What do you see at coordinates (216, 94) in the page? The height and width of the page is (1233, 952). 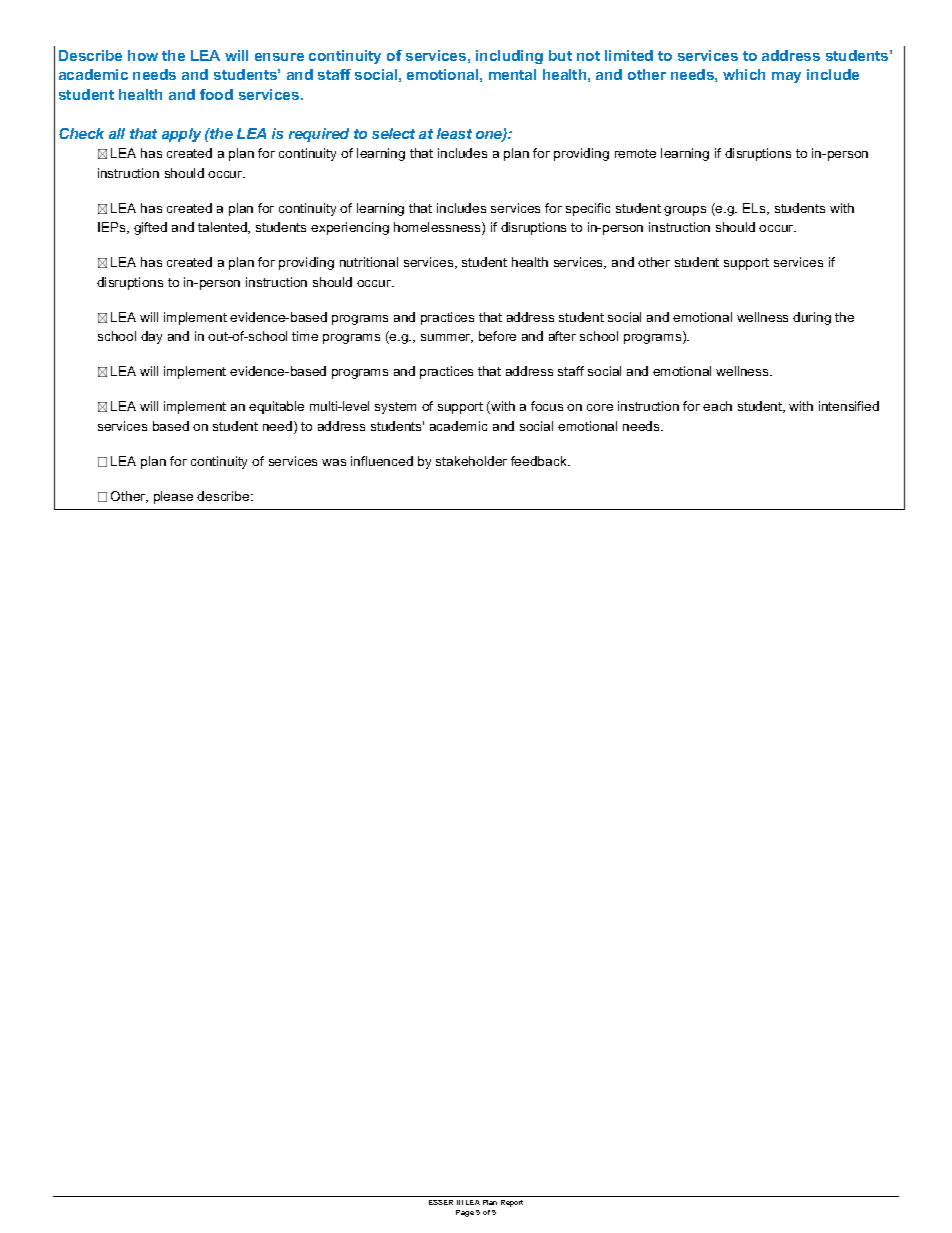 I see `food` at bounding box center [216, 94].
